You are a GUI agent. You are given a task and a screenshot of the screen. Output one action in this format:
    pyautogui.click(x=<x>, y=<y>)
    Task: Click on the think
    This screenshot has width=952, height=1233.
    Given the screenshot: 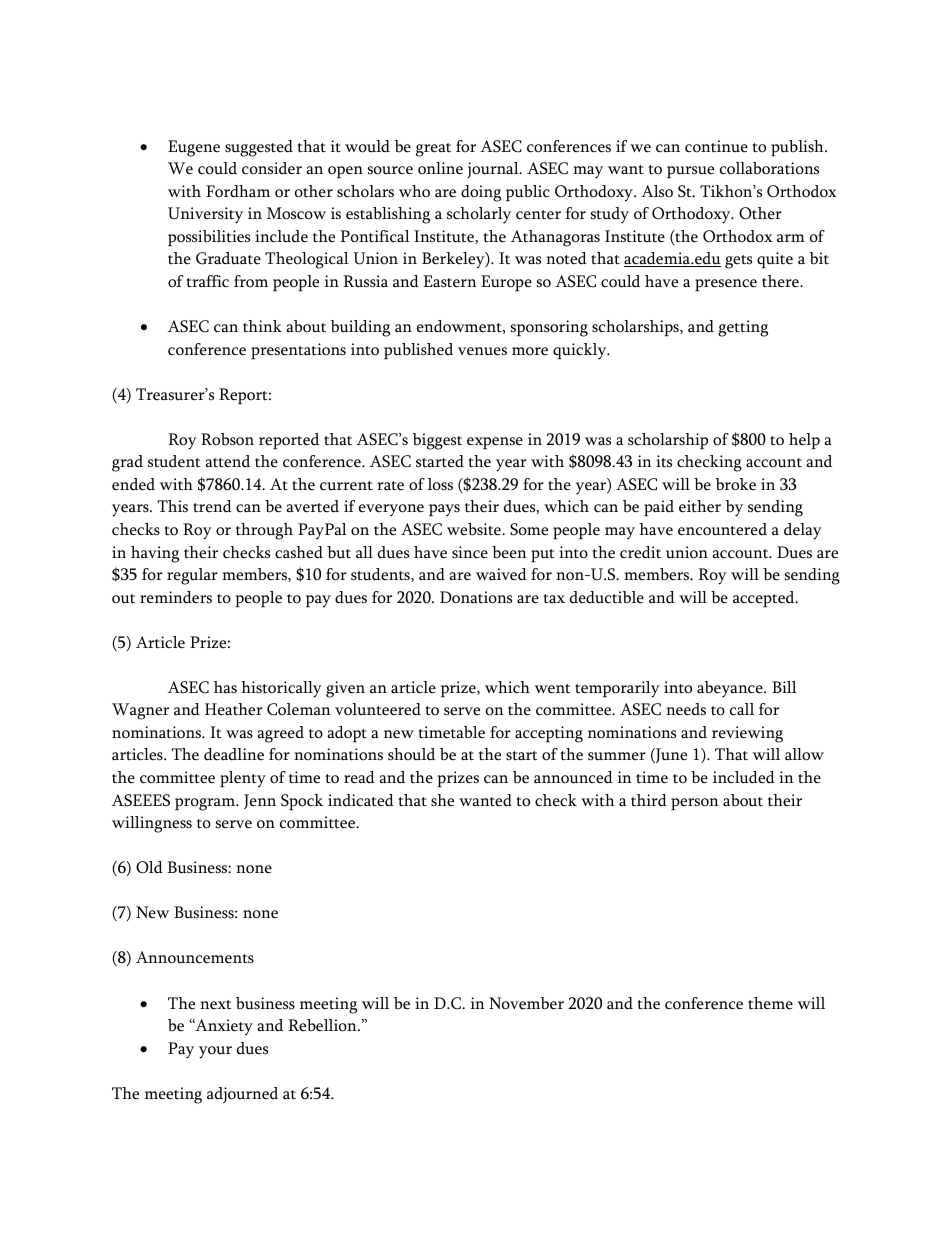 What is the action you would take?
    pyautogui.click(x=262, y=326)
